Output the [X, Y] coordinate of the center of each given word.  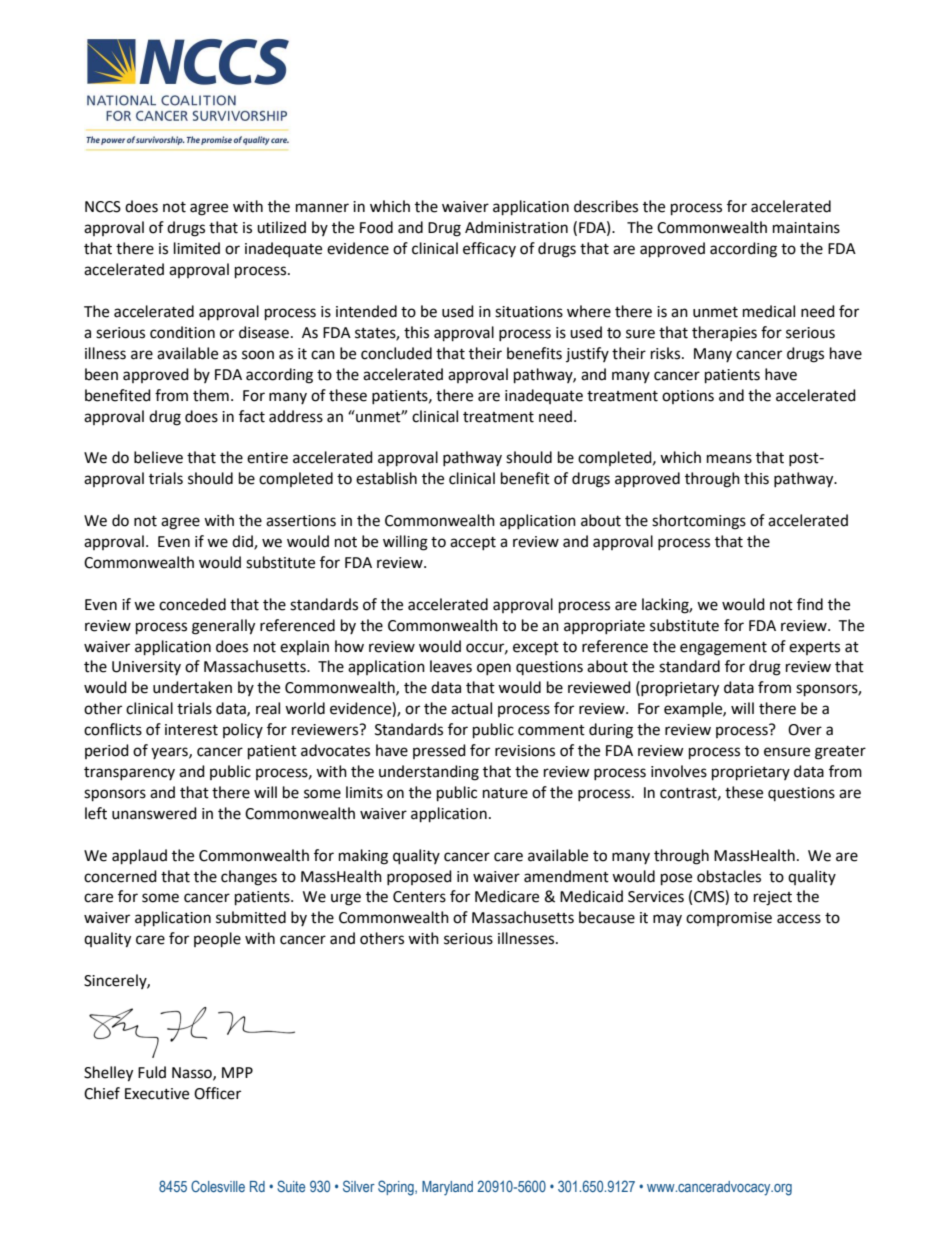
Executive [157, 1094]
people [217, 940]
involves [679, 771]
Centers [419, 897]
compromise [729, 919]
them [211, 395]
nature [505, 793]
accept [473, 543]
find [810, 604]
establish [386, 478]
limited [197, 248]
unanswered [154, 813]
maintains [806, 228]
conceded [192, 604]
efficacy [489, 249]
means [729, 459]
